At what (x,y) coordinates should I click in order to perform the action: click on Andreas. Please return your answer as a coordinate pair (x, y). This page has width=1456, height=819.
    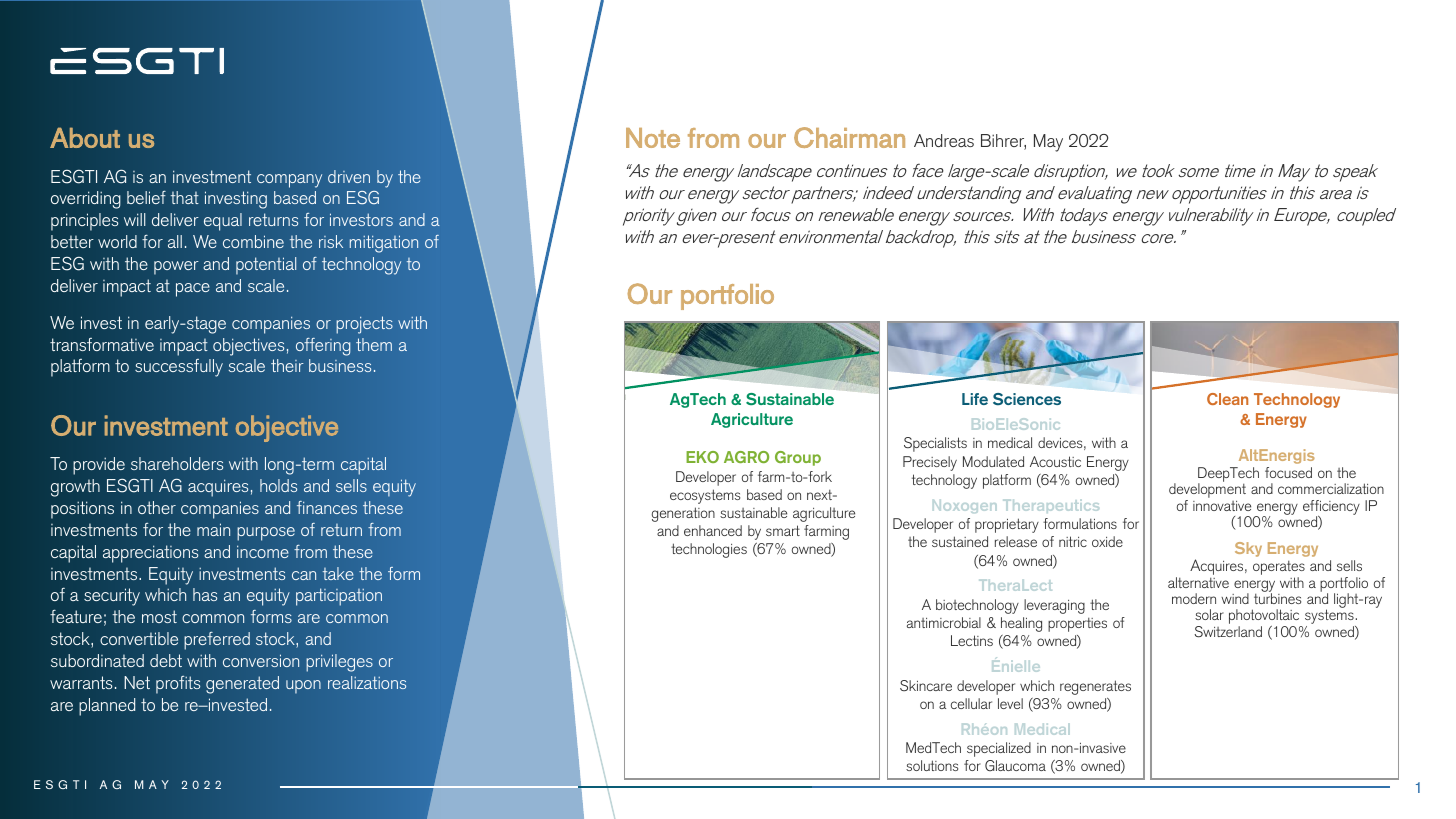
    Looking at the image, I should click on (944, 140).
